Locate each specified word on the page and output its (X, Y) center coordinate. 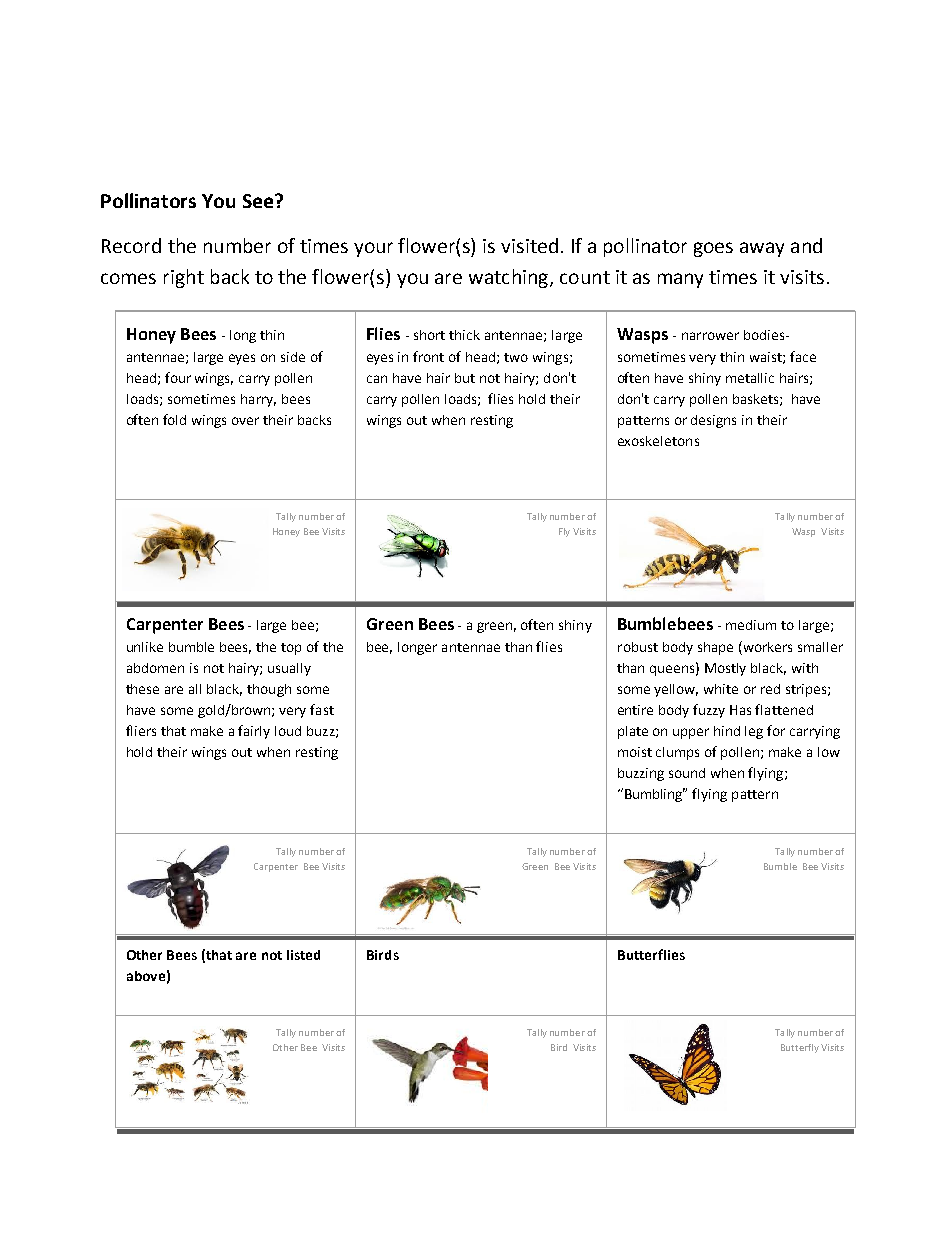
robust (638, 647)
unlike (145, 647)
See (259, 201)
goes (713, 249)
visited (529, 245)
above (146, 976)
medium (751, 625)
